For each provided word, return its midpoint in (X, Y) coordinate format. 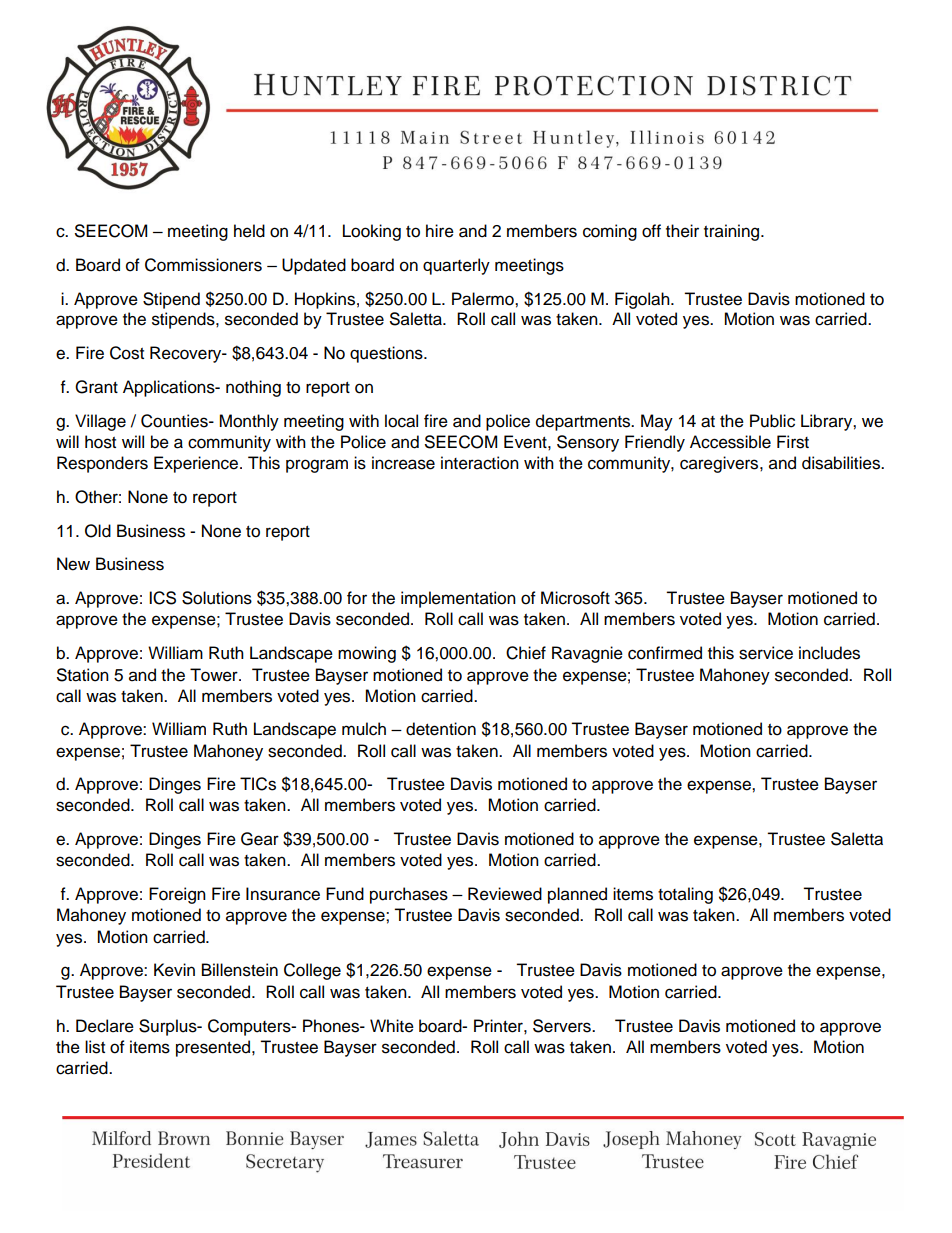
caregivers (720, 464)
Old (98, 531)
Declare (105, 1026)
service (766, 653)
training (733, 232)
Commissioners (203, 265)
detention (441, 729)
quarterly (456, 266)
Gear (260, 839)
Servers (563, 1026)
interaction (480, 463)
